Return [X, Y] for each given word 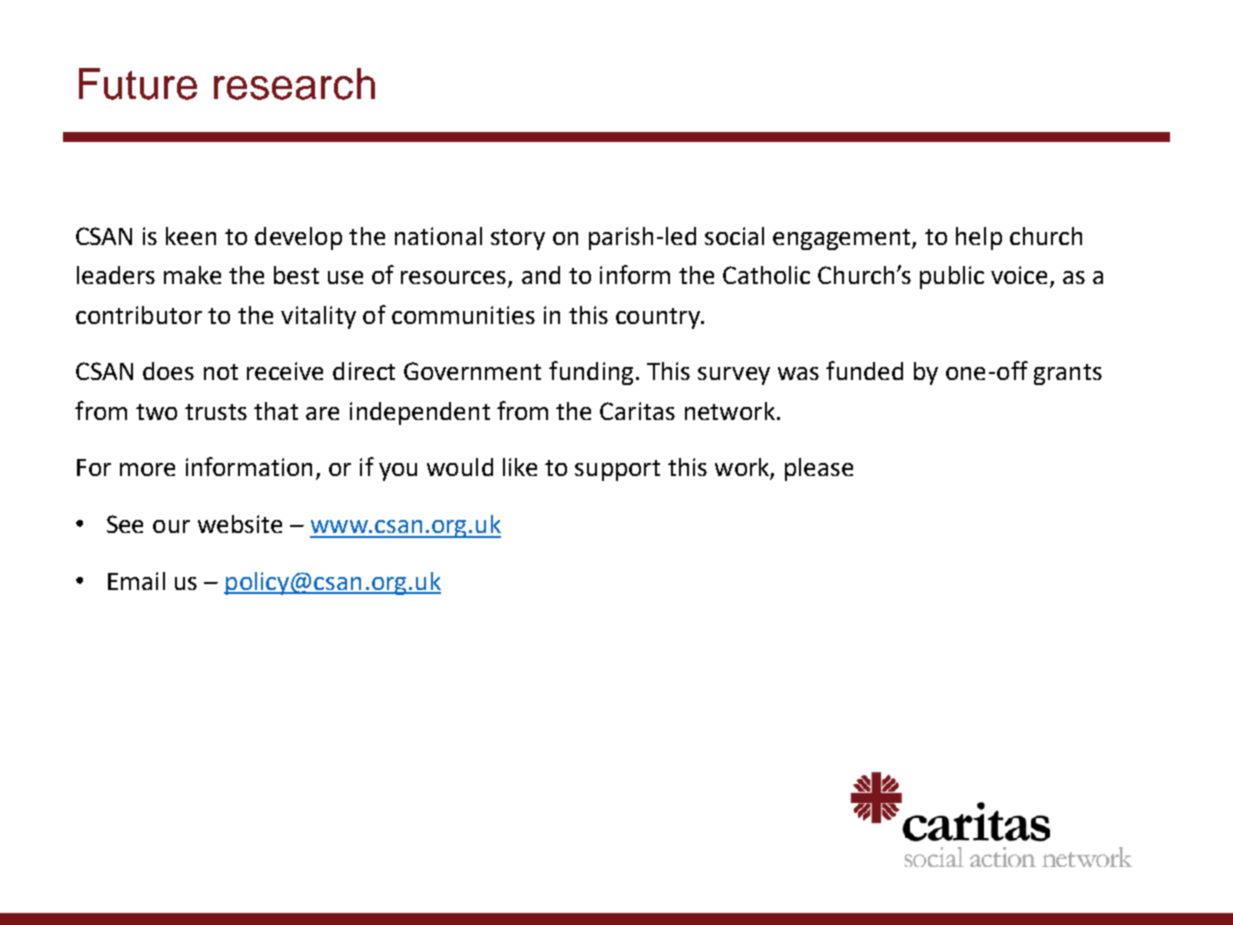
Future [138, 84]
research [294, 84]
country [659, 318]
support [617, 470]
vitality [318, 317]
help [979, 238]
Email [136, 581]
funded [864, 370]
